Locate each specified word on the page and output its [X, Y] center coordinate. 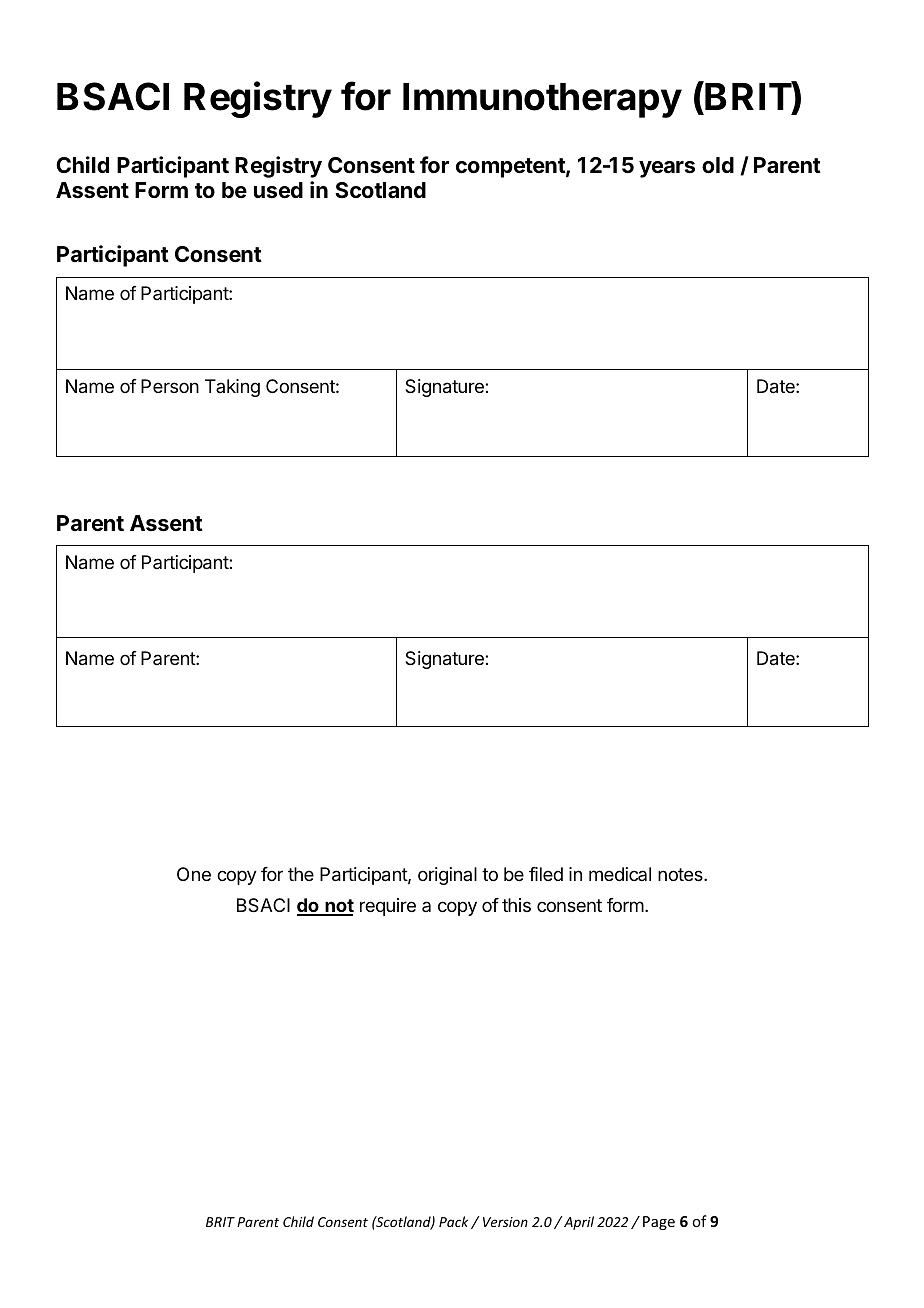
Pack [453, 1221]
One [194, 874]
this [516, 905]
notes [681, 874]
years [667, 169]
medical [620, 874]
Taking [232, 388]
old [718, 165]
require [388, 907]
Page [659, 1223]
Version [505, 1222]
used [278, 190]
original [447, 876]
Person [170, 386]
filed [546, 874]
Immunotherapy [542, 100]
